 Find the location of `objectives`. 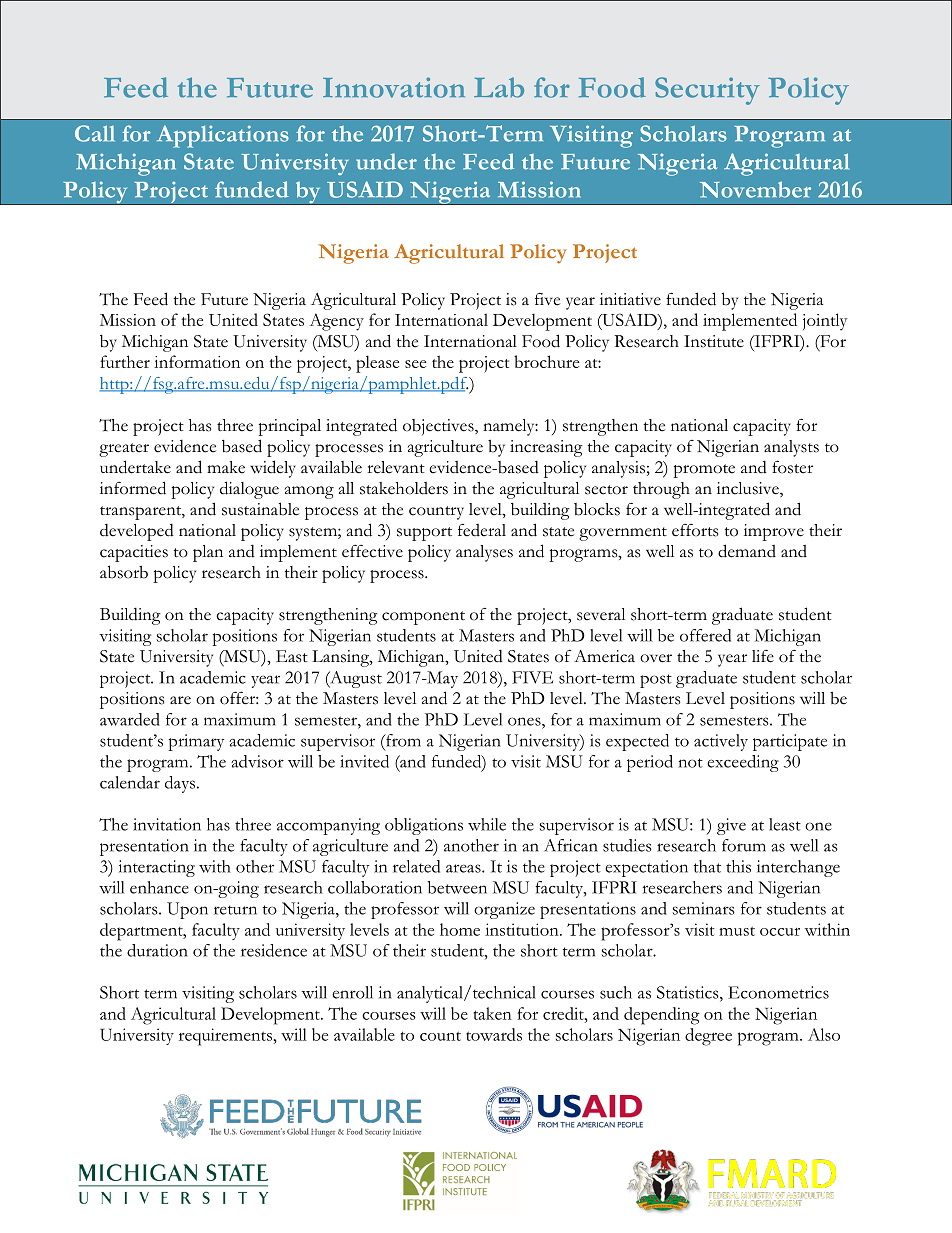

objectives is located at coordinates (439, 427).
